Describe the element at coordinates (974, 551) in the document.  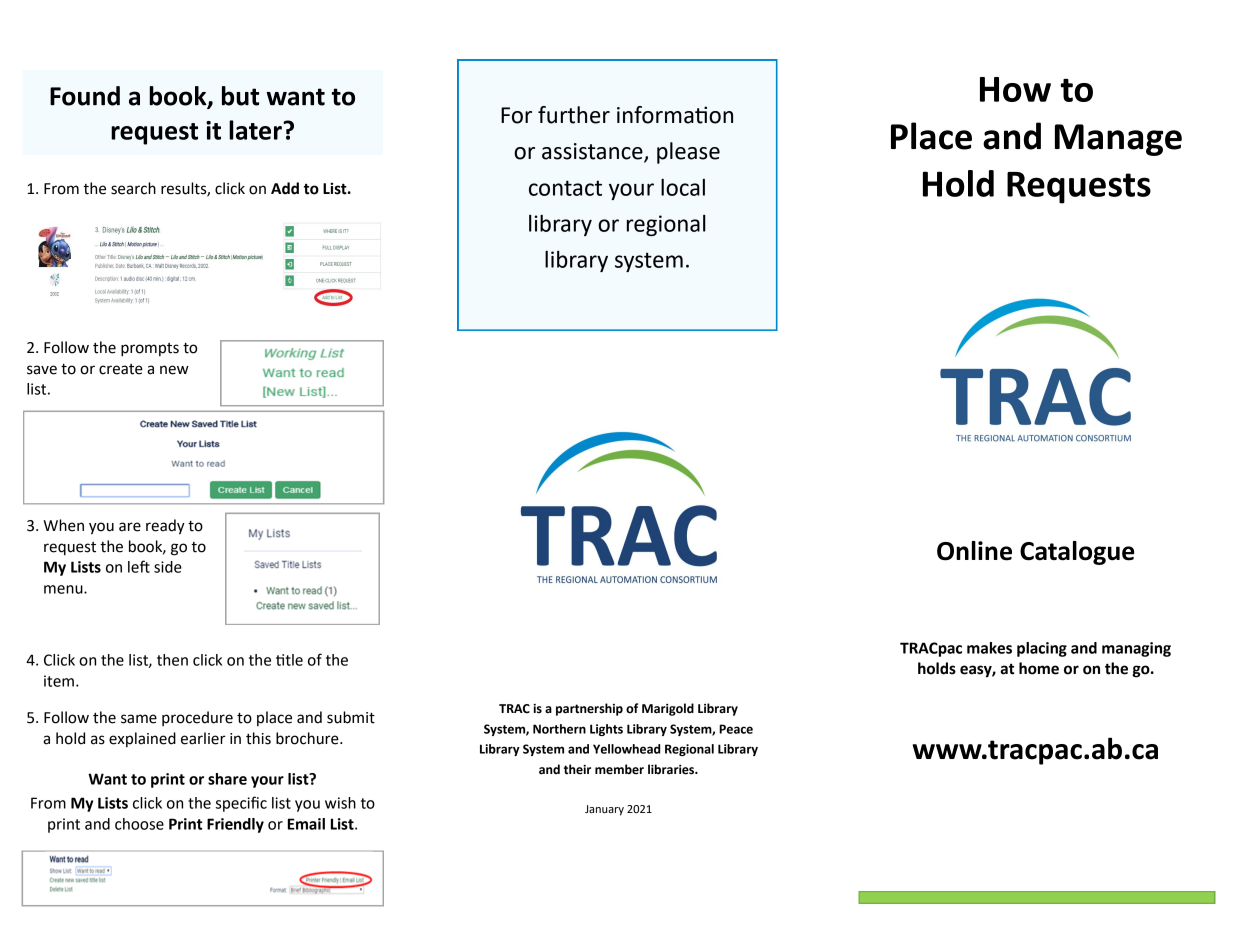
I see `Online` at that location.
